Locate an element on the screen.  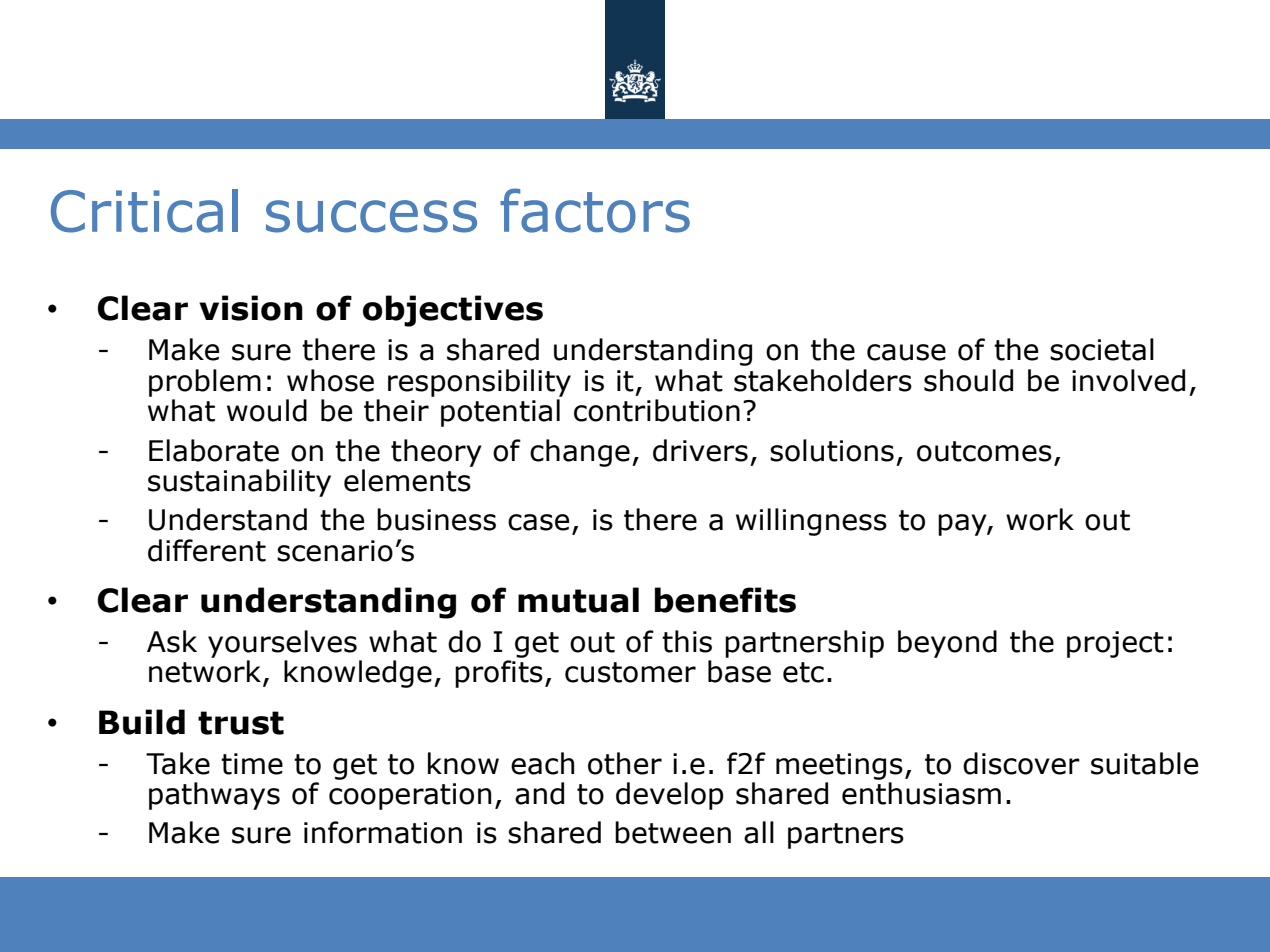
factors is located at coordinates (595, 210).
